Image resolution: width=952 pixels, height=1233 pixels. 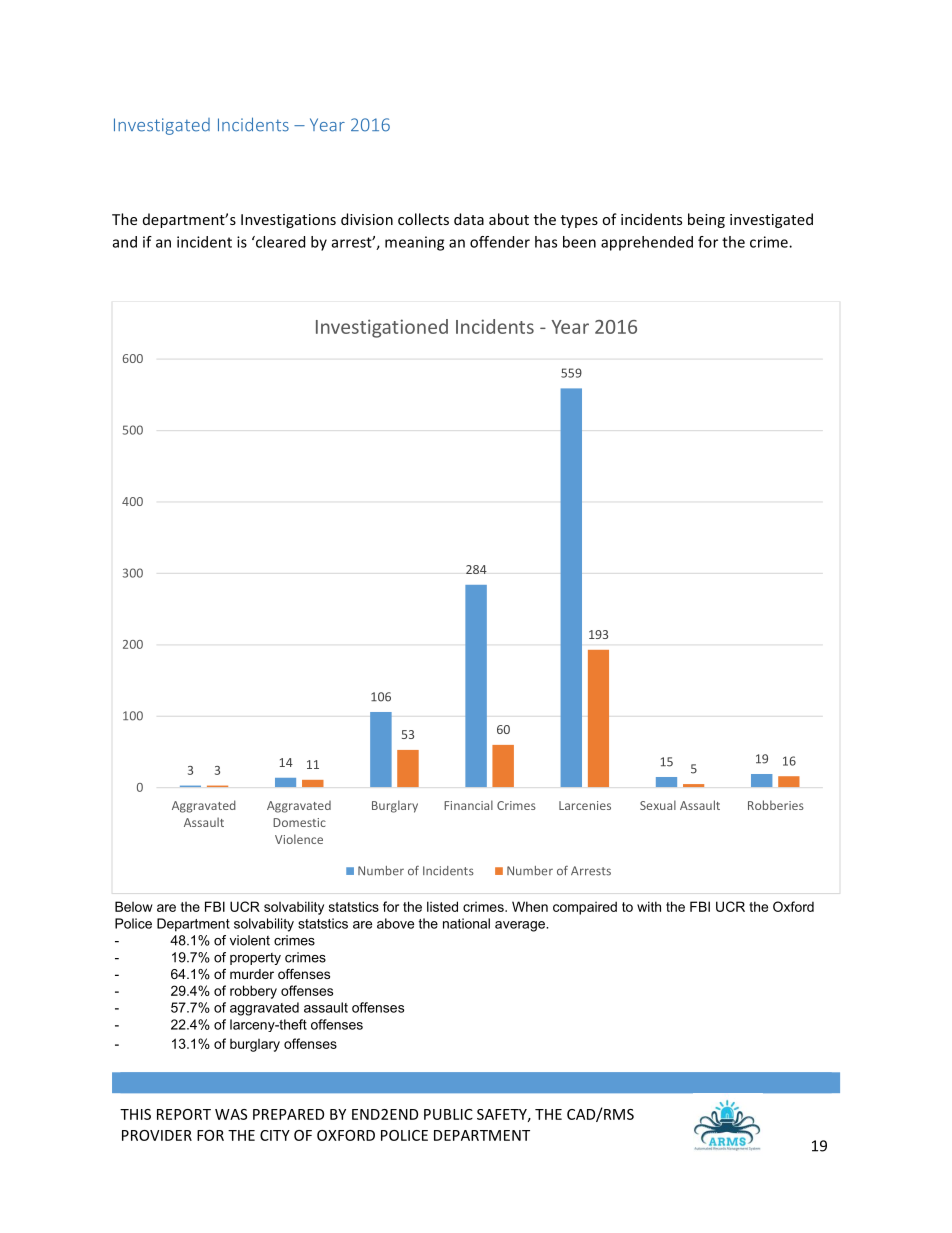 I want to click on Investigations, so click(x=288, y=221).
